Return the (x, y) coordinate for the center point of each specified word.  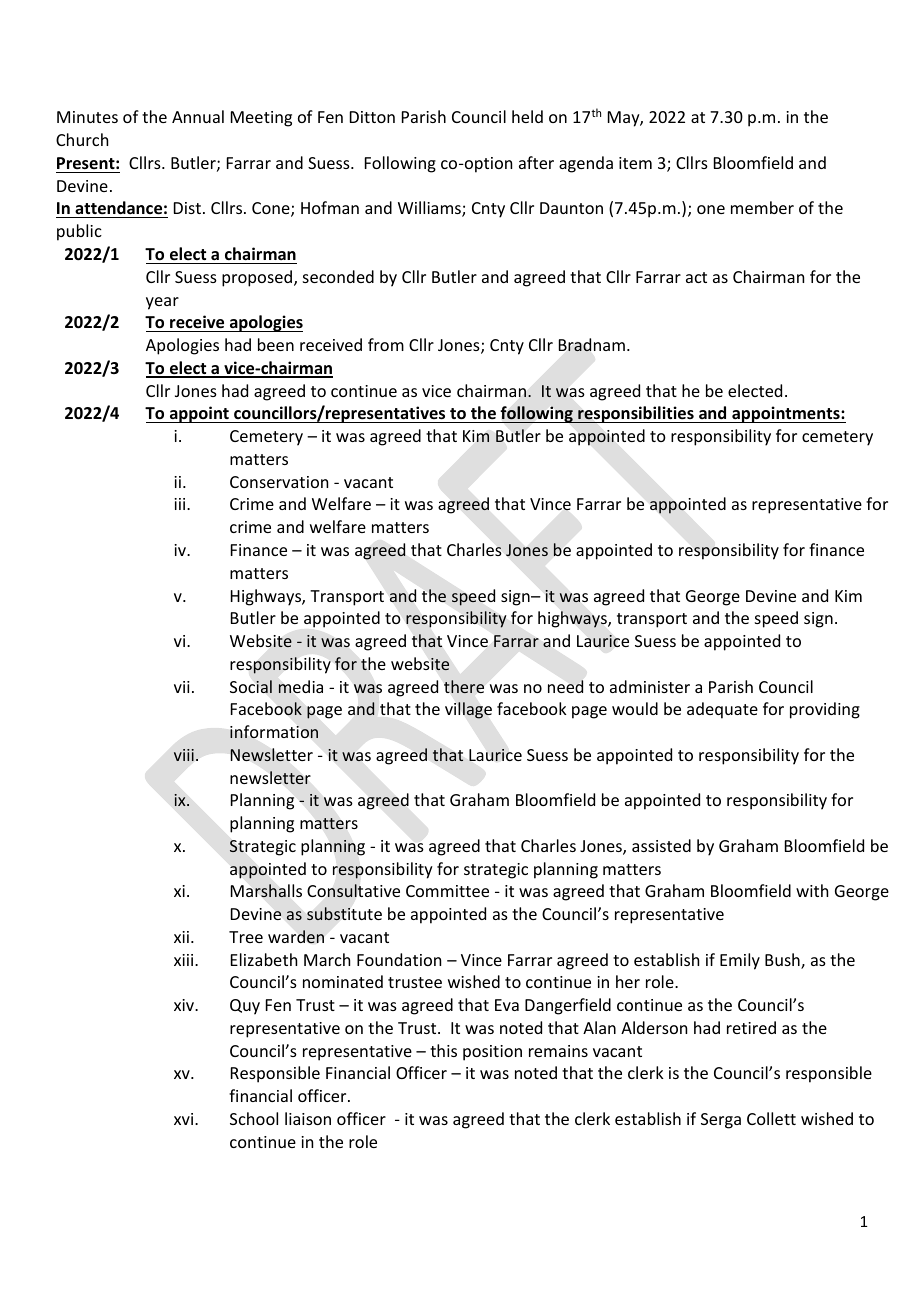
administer (650, 686)
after (536, 162)
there (464, 686)
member (762, 207)
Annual (198, 116)
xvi (185, 1119)
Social (251, 686)
